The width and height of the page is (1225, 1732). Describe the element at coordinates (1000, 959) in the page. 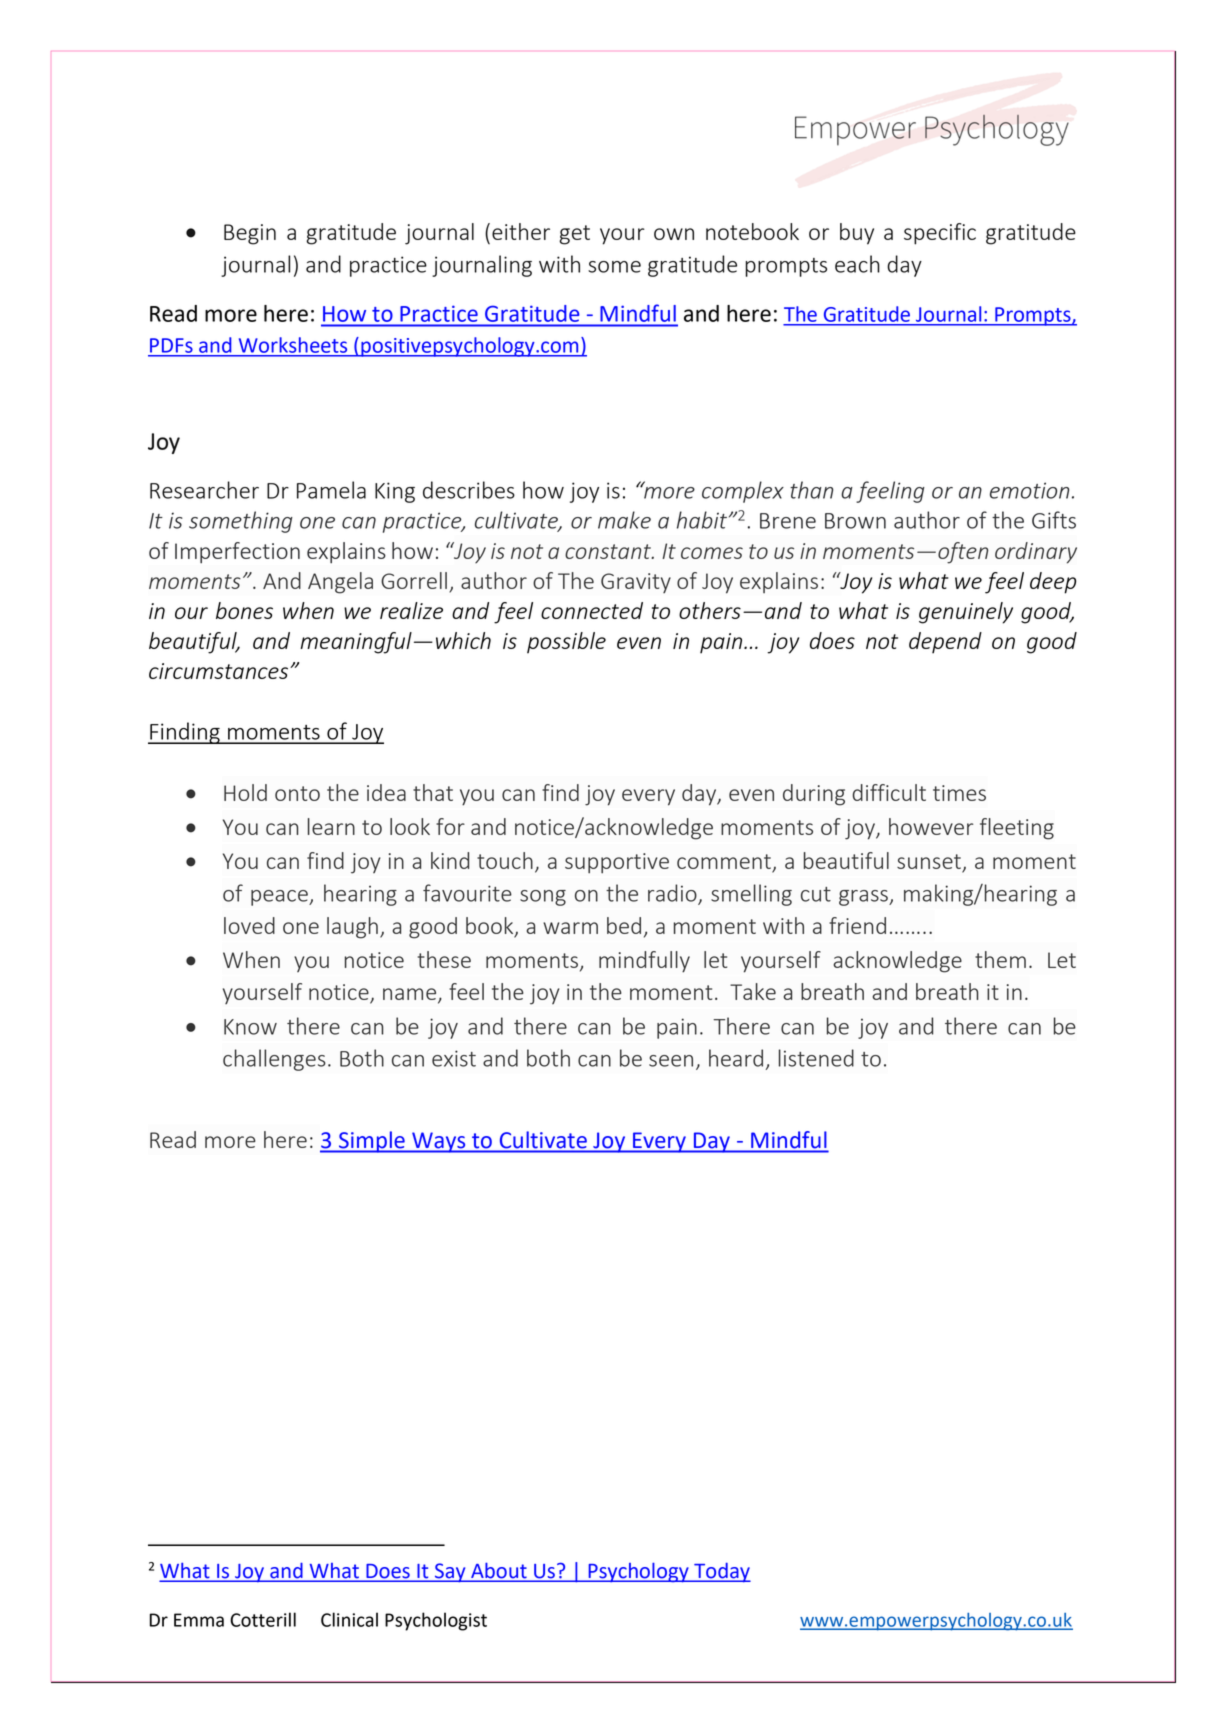

I see `them` at that location.
